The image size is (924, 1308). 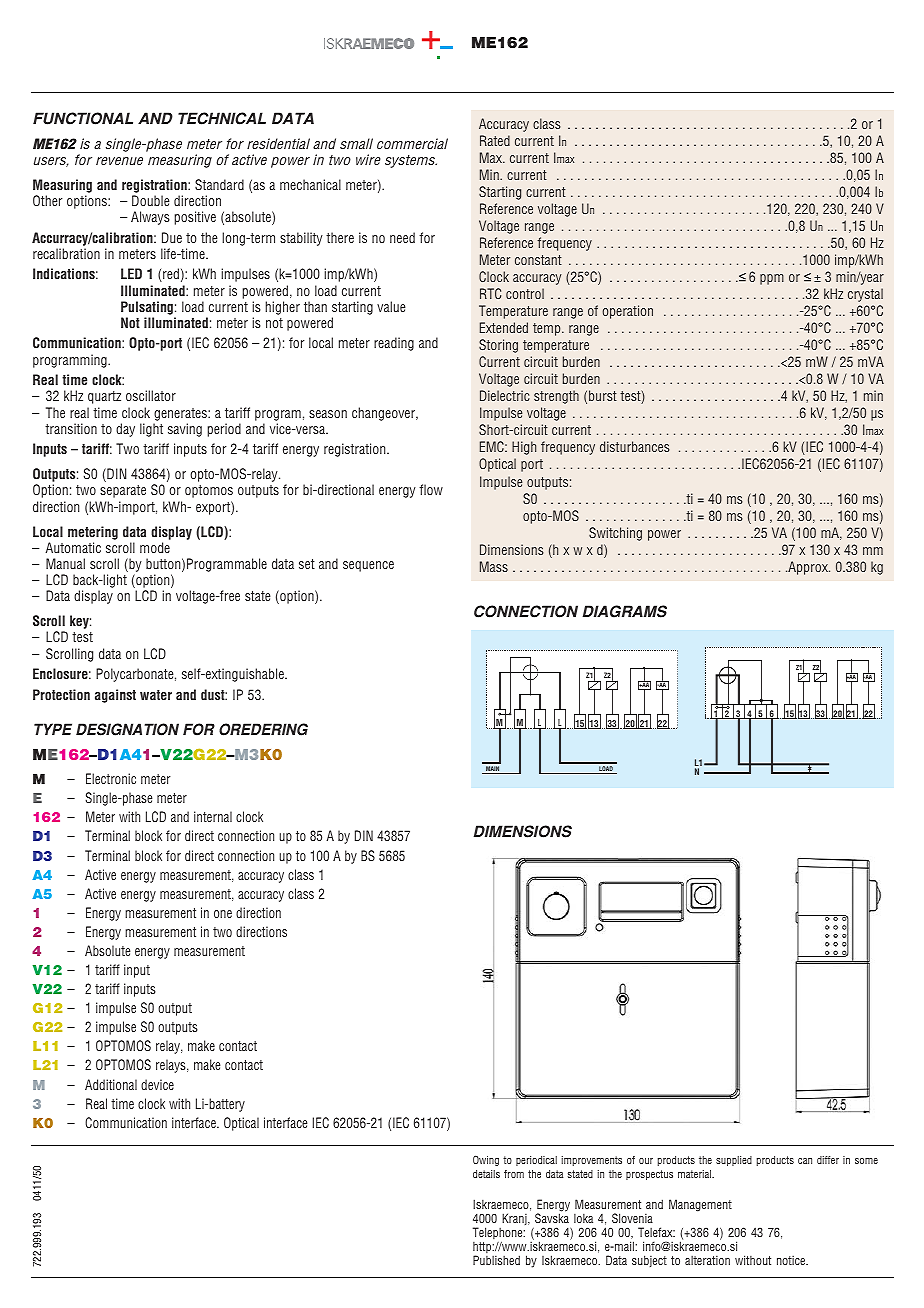 I want to click on Additional, so click(x=111, y=1084).
